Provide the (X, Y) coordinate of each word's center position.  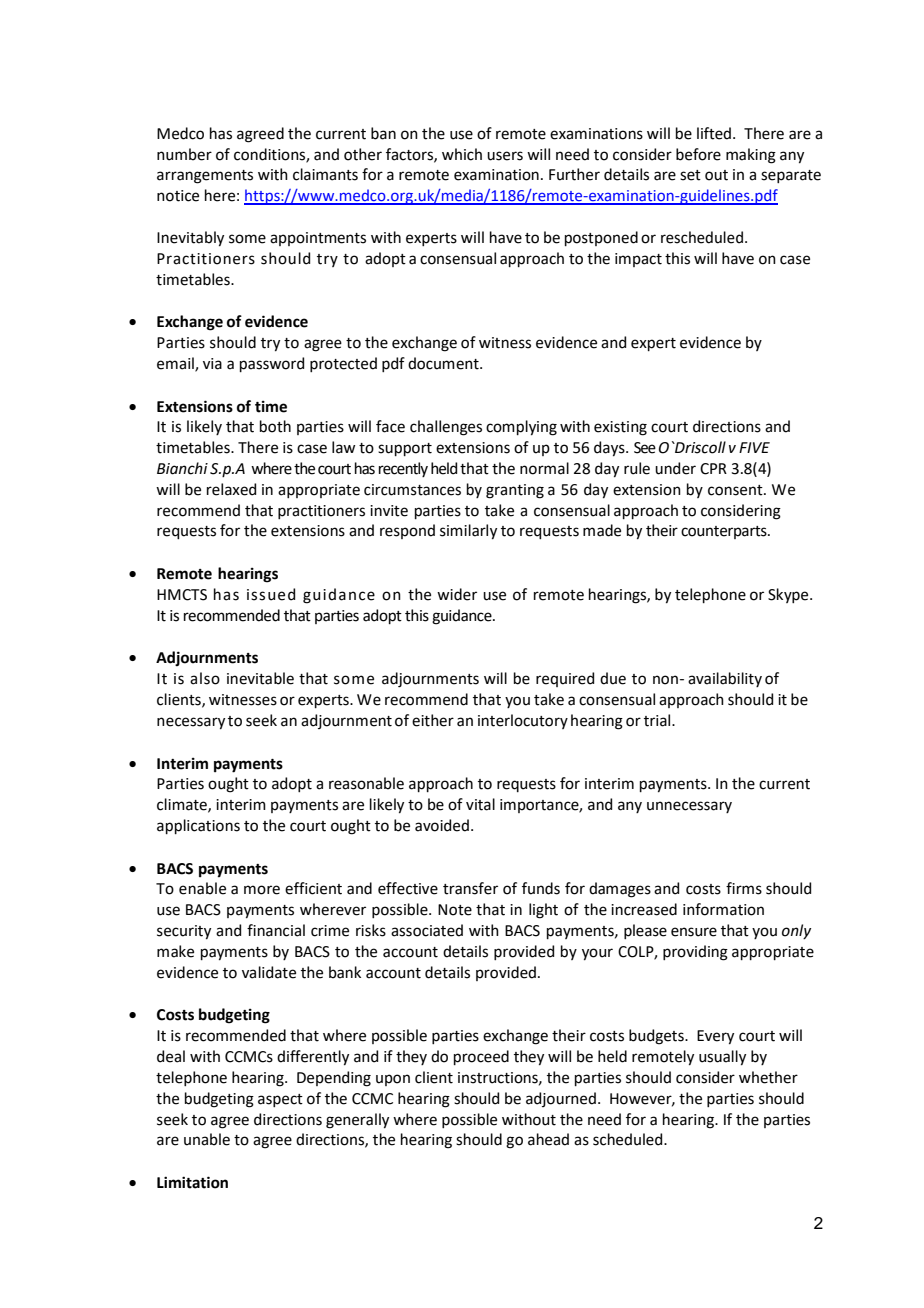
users (505, 156)
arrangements (205, 177)
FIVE (754, 447)
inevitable (260, 678)
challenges (446, 428)
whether (768, 1077)
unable (207, 1139)
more (262, 890)
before (698, 154)
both (275, 426)
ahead (548, 1139)
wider (457, 594)
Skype (789, 595)
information (723, 909)
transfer (470, 888)
